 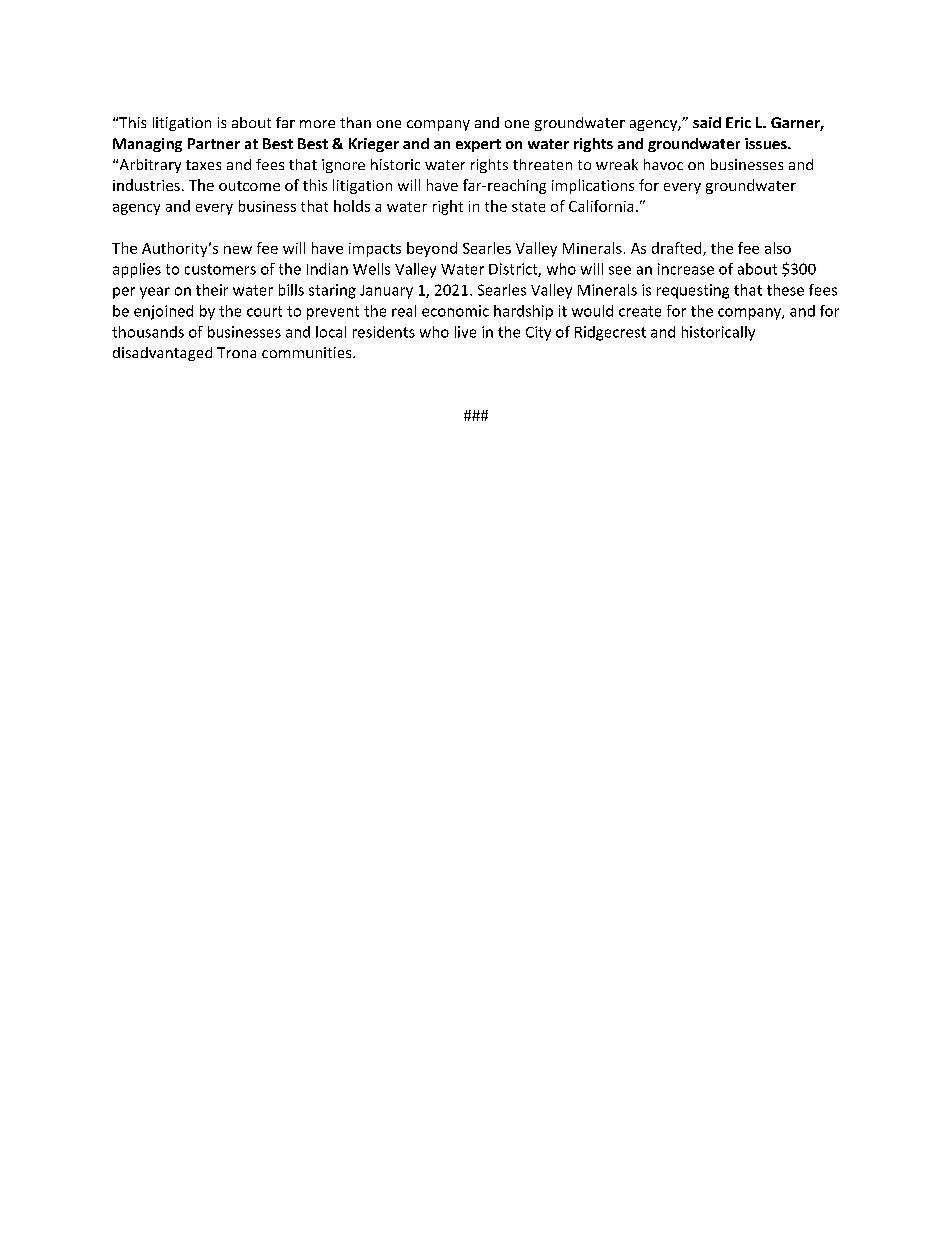 What do you see at coordinates (693, 291) in the screenshot?
I see `requesting` at bounding box center [693, 291].
